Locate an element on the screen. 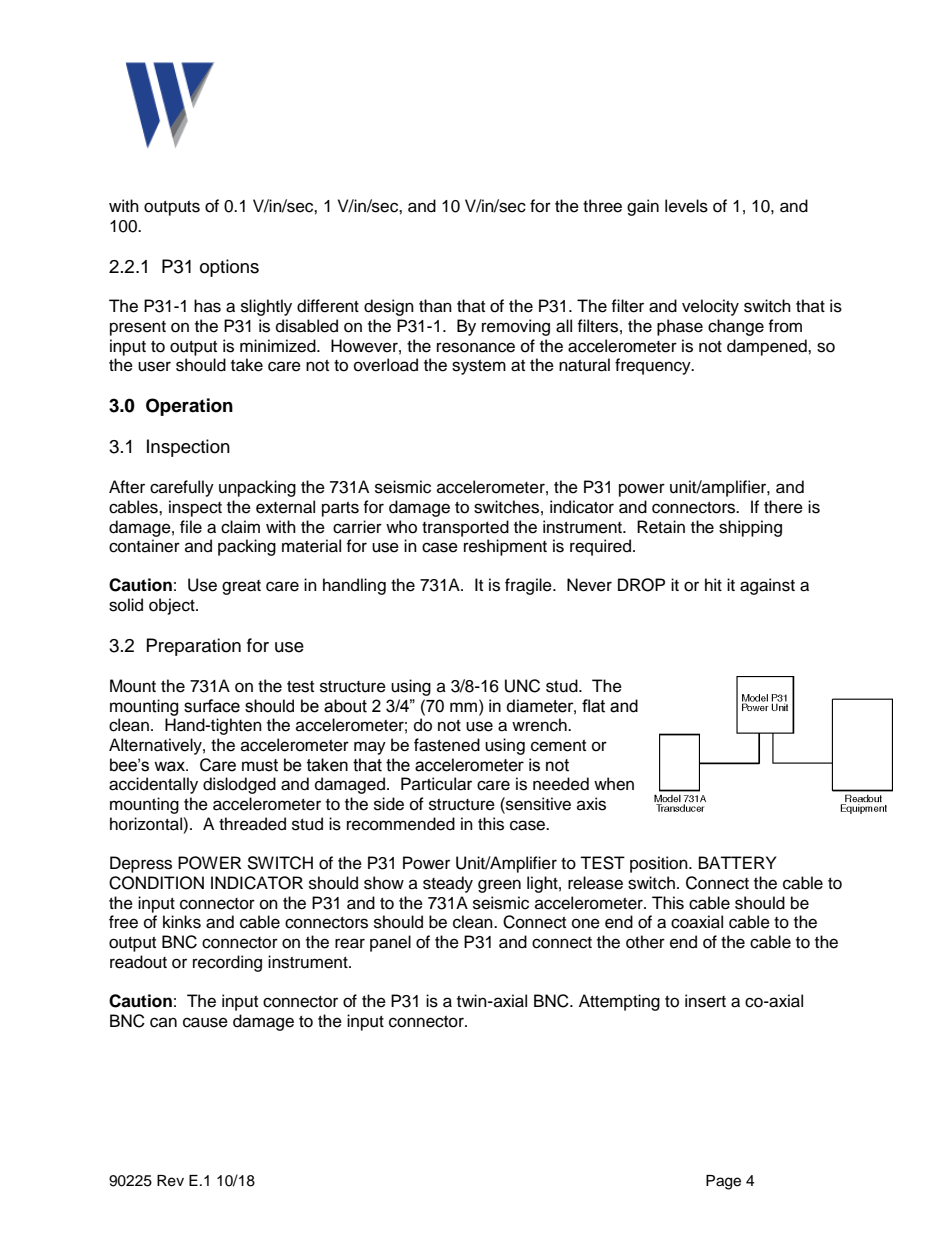 This screenshot has width=952, height=1233. options is located at coordinates (229, 268).
